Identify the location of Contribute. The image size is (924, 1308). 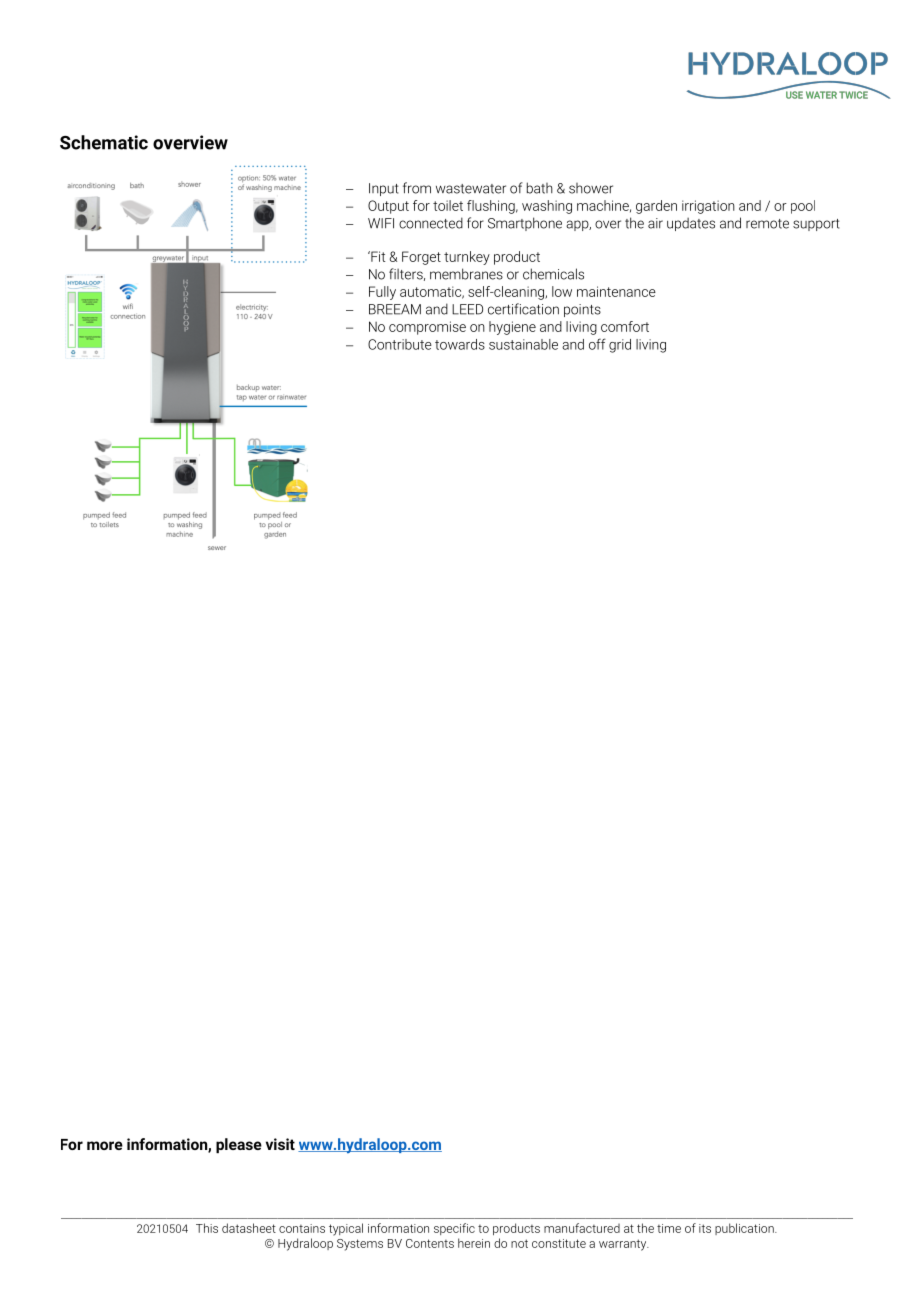
(400, 344).
